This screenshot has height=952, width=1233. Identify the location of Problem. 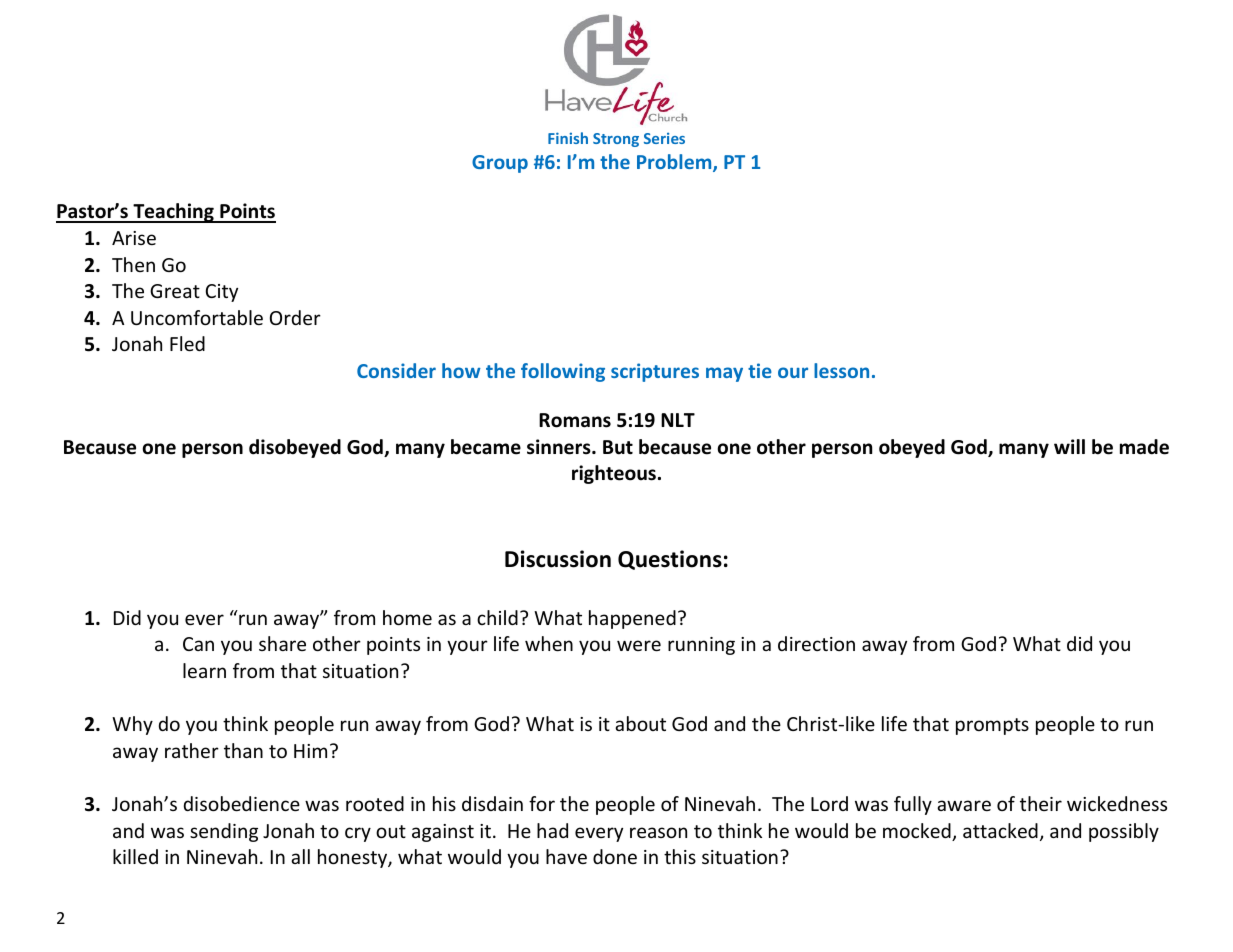
(675, 163).
